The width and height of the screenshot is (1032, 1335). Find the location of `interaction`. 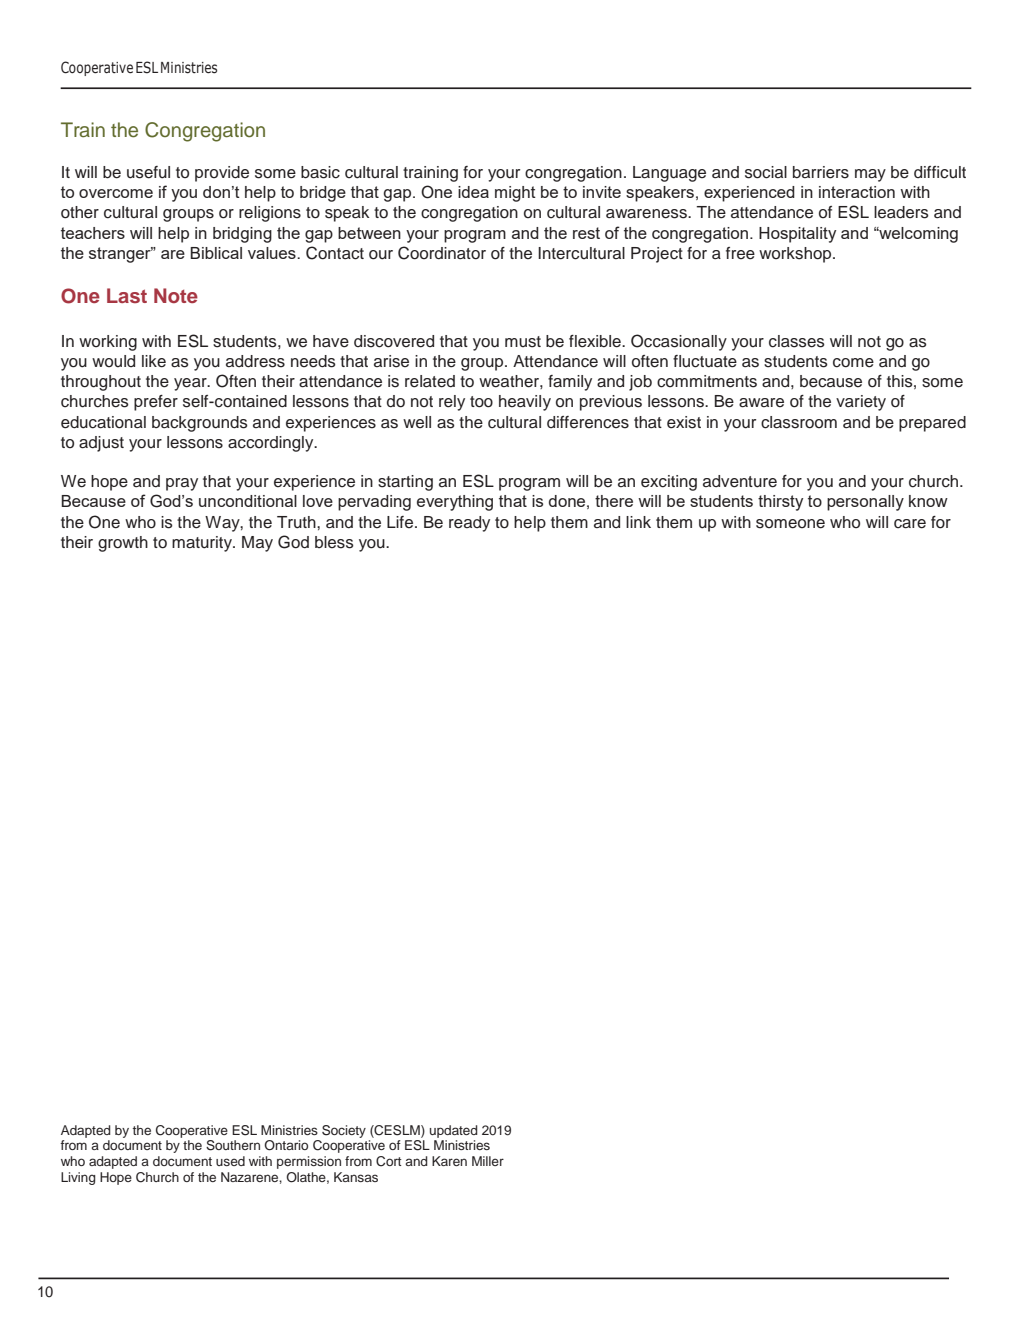

interaction is located at coordinates (857, 192).
